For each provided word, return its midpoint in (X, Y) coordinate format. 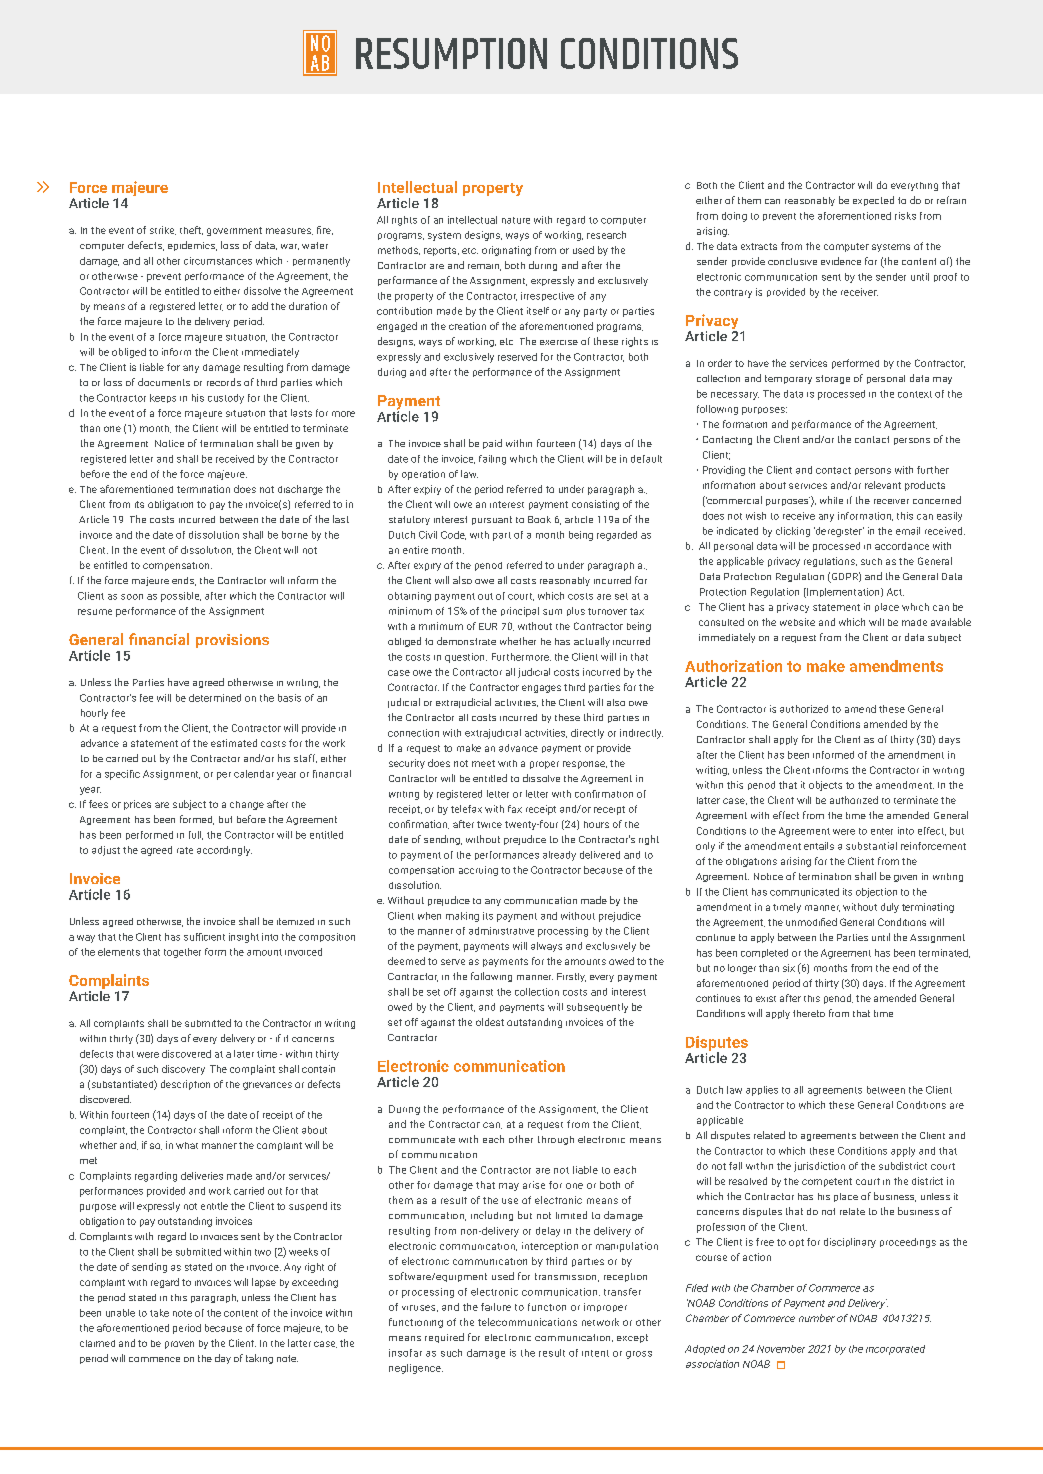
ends (184, 581)
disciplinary (850, 1243)
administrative (501, 931)
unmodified (811, 922)
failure (496, 1307)
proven (179, 1345)
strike (163, 230)
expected (873, 201)
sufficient (204, 937)
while (831, 500)
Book (539, 519)
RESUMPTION (451, 53)
